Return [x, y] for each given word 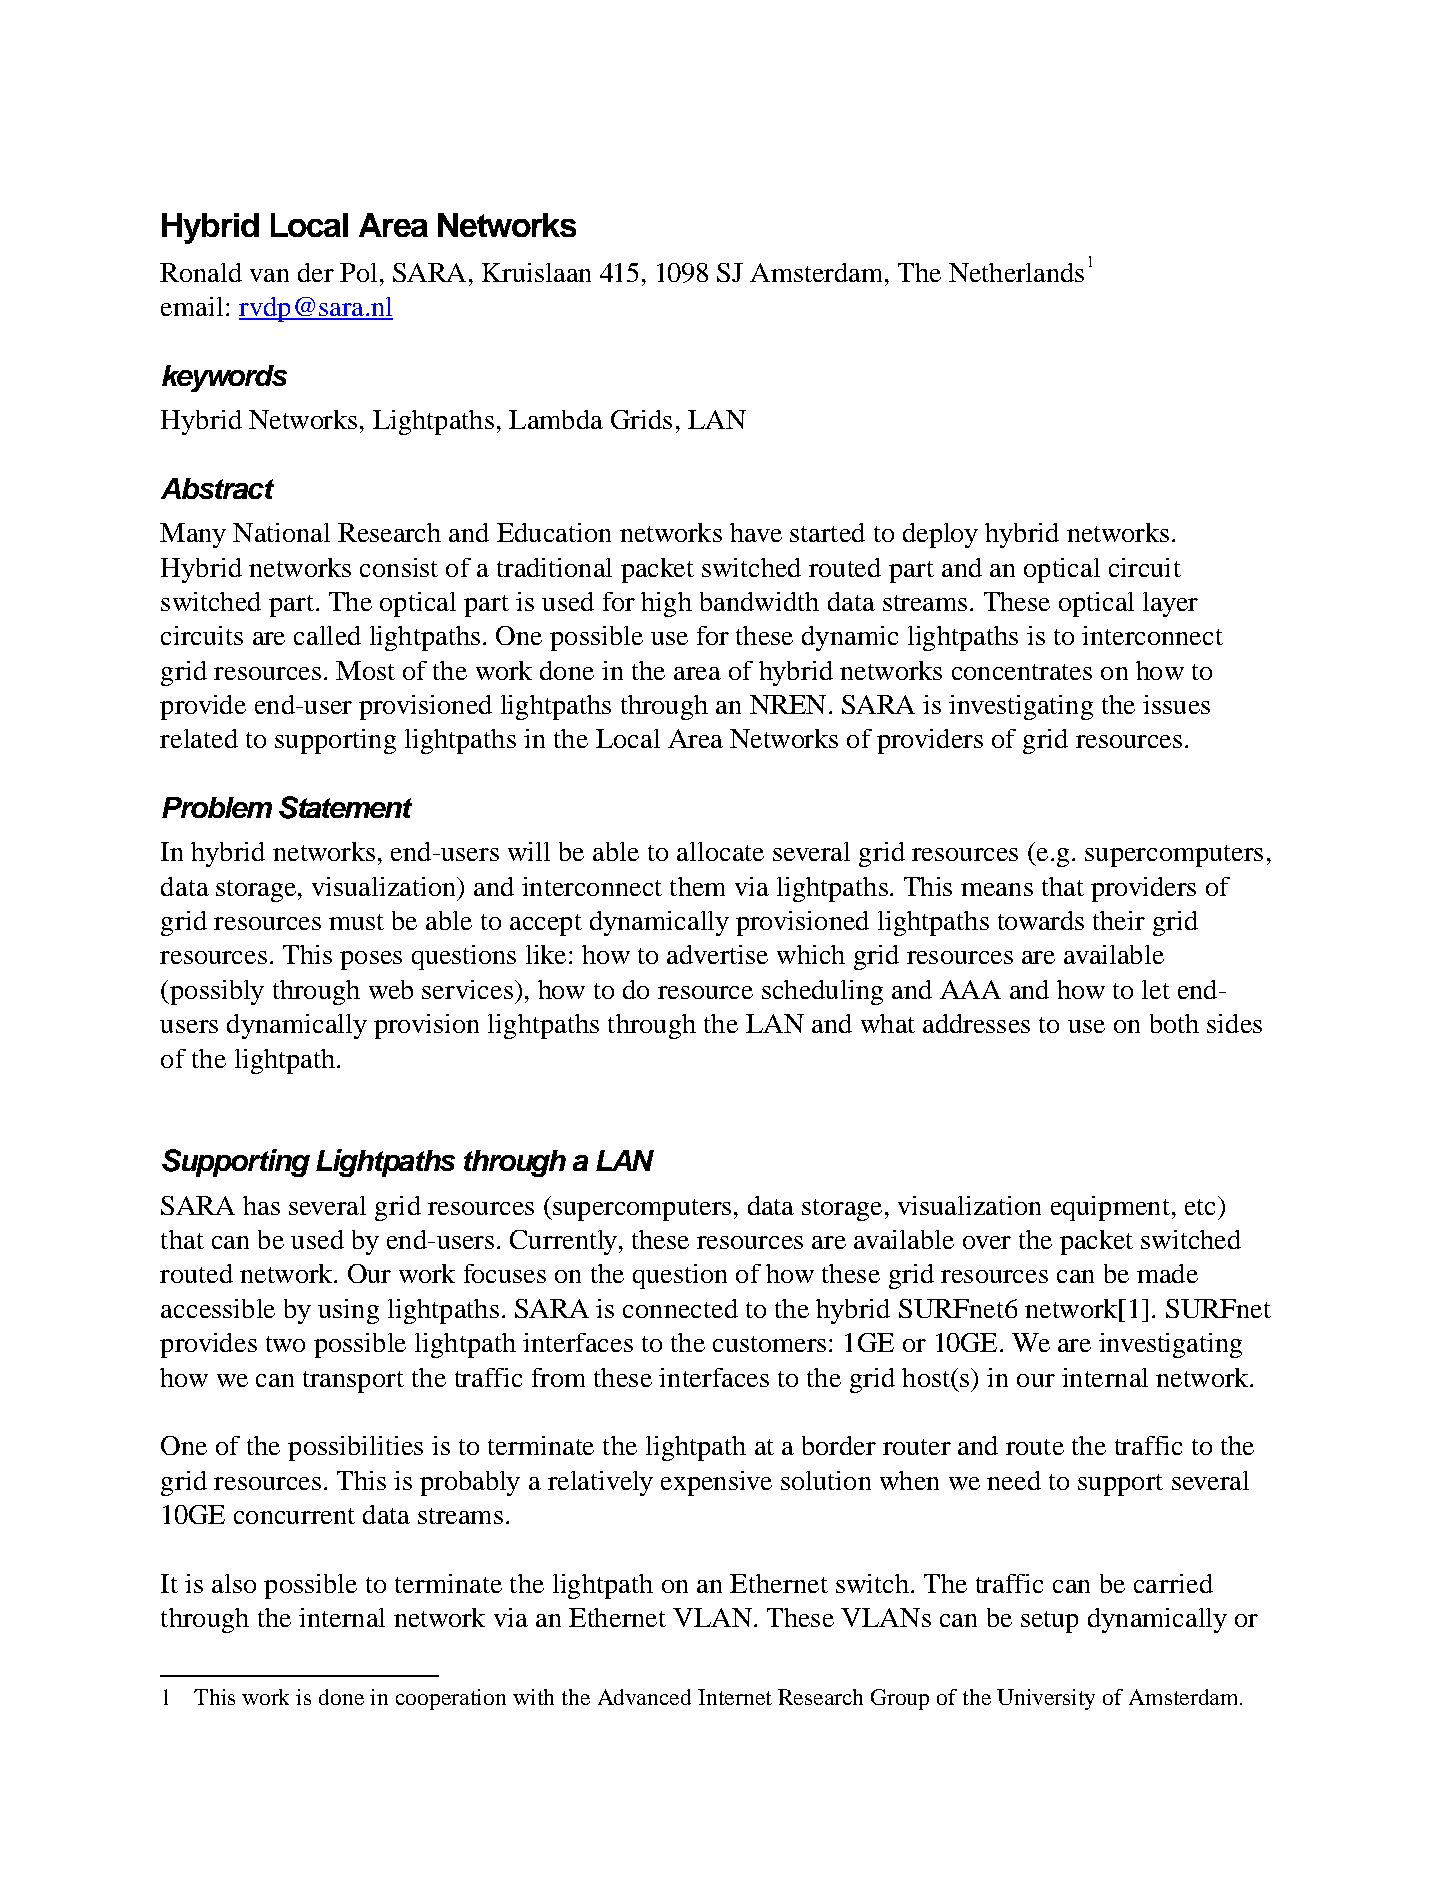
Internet [735, 1697]
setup [1049, 1622]
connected [680, 1308]
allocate [720, 851]
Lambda [556, 419]
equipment [1110, 1208]
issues [1176, 704]
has [261, 1205]
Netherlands [1016, 272]
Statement [345, 807]
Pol [358, 272]
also [234, 1583]
